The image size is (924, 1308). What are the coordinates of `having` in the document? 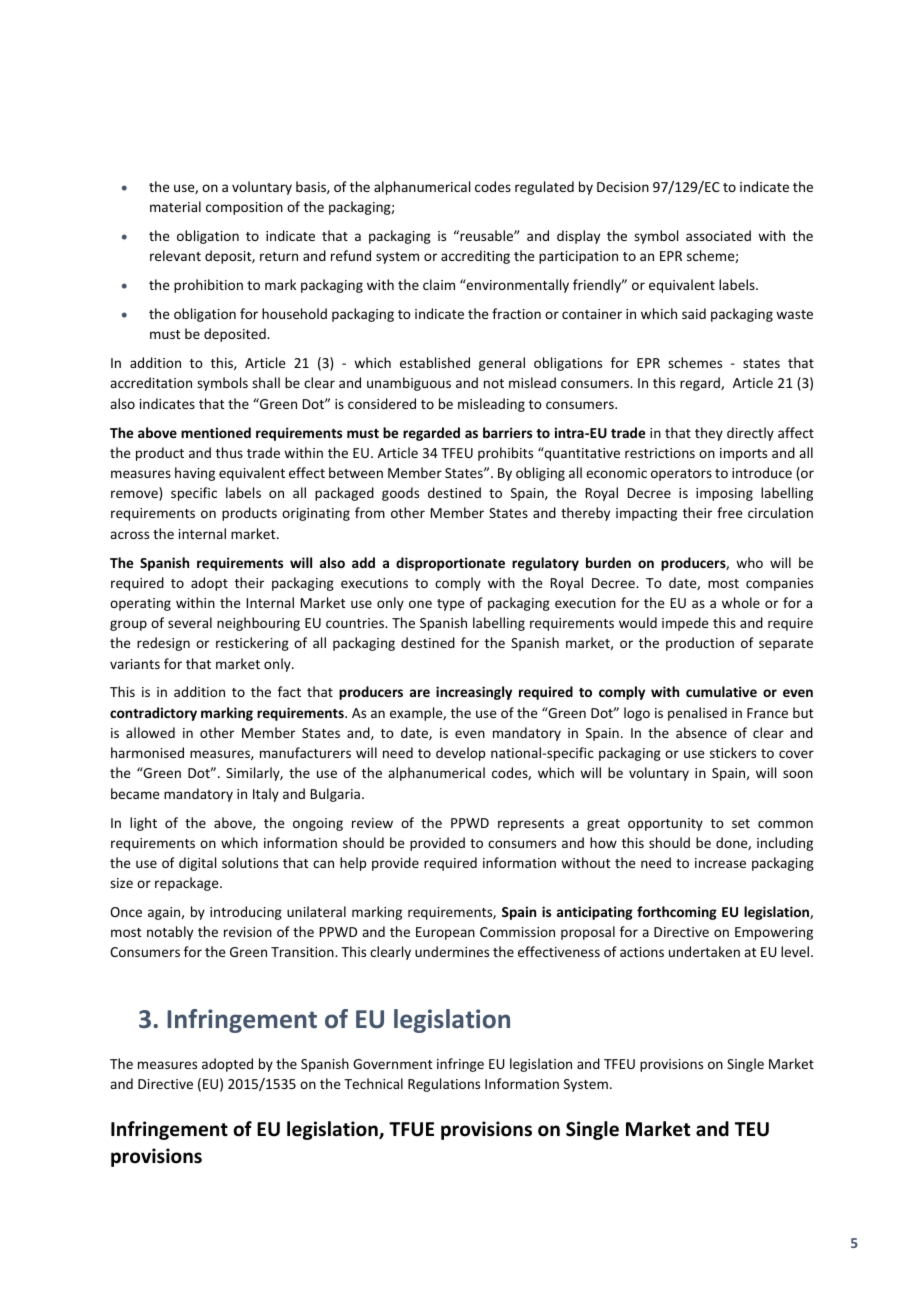 It's located at (195, 474).
